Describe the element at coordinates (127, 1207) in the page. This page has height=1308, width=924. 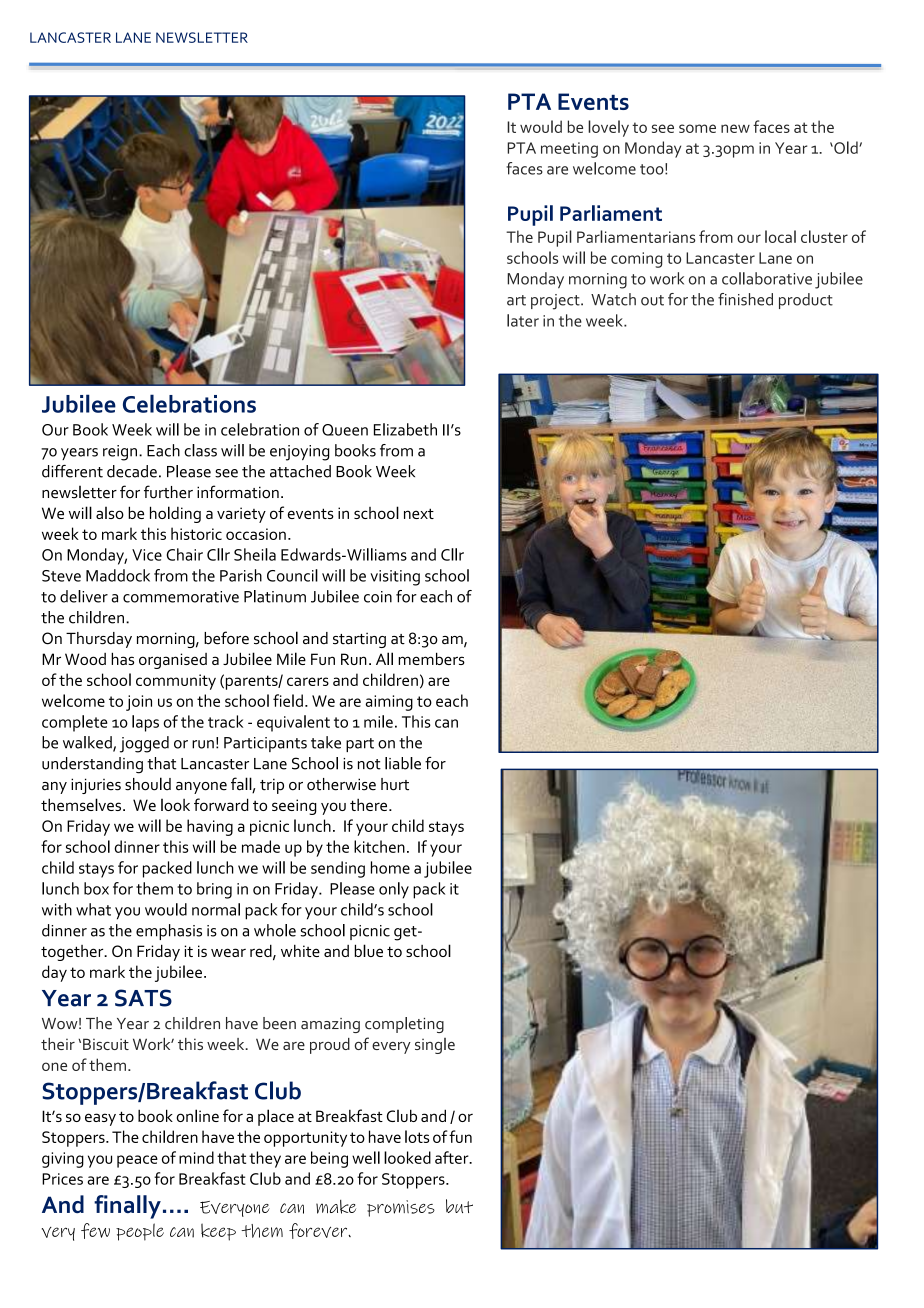
I see `finally` at that location.
